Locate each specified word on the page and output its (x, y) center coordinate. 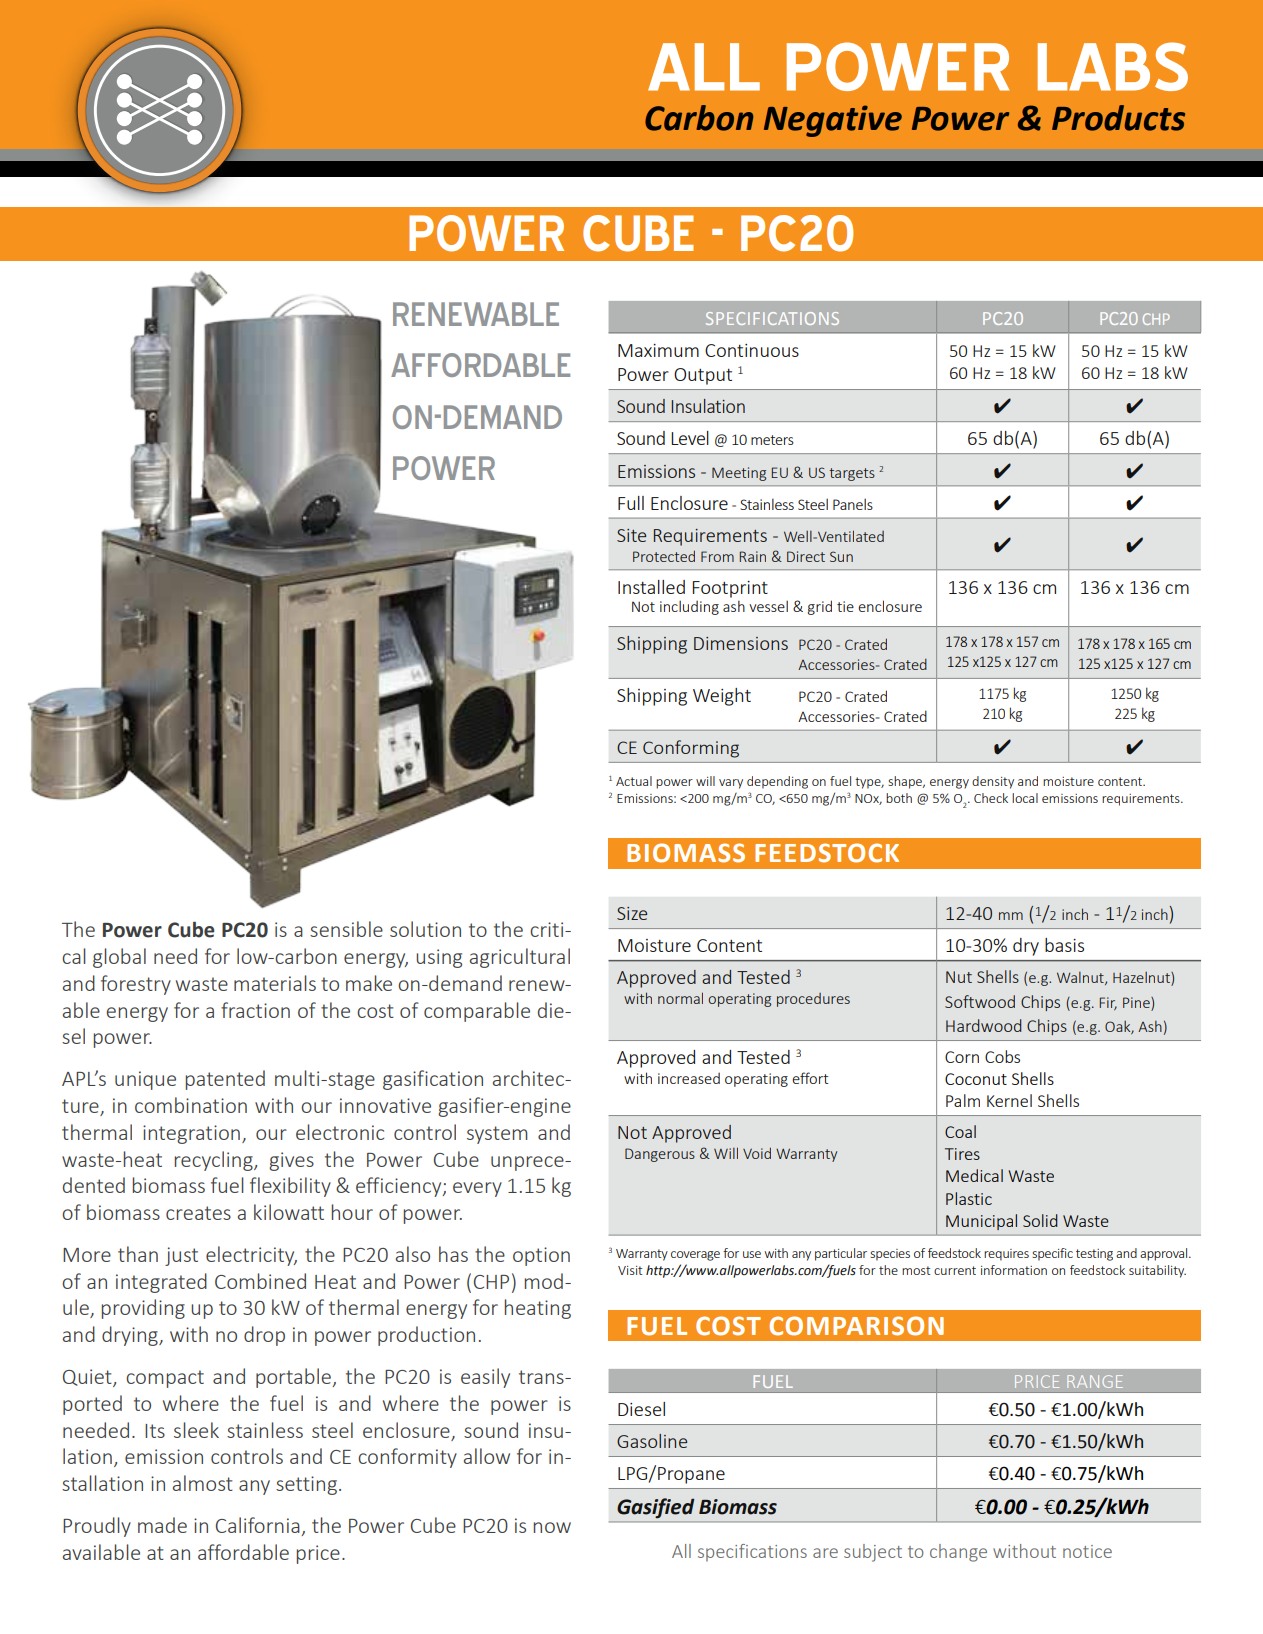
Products (1118, 118)
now (552, 1527)
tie (845, 606)
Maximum (658, 350)
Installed (651, 587)
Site (631, 535)
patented (225, 1080)
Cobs (1002, 1056)
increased (689, 1078)
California (259, 1526)
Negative (833, 121)
